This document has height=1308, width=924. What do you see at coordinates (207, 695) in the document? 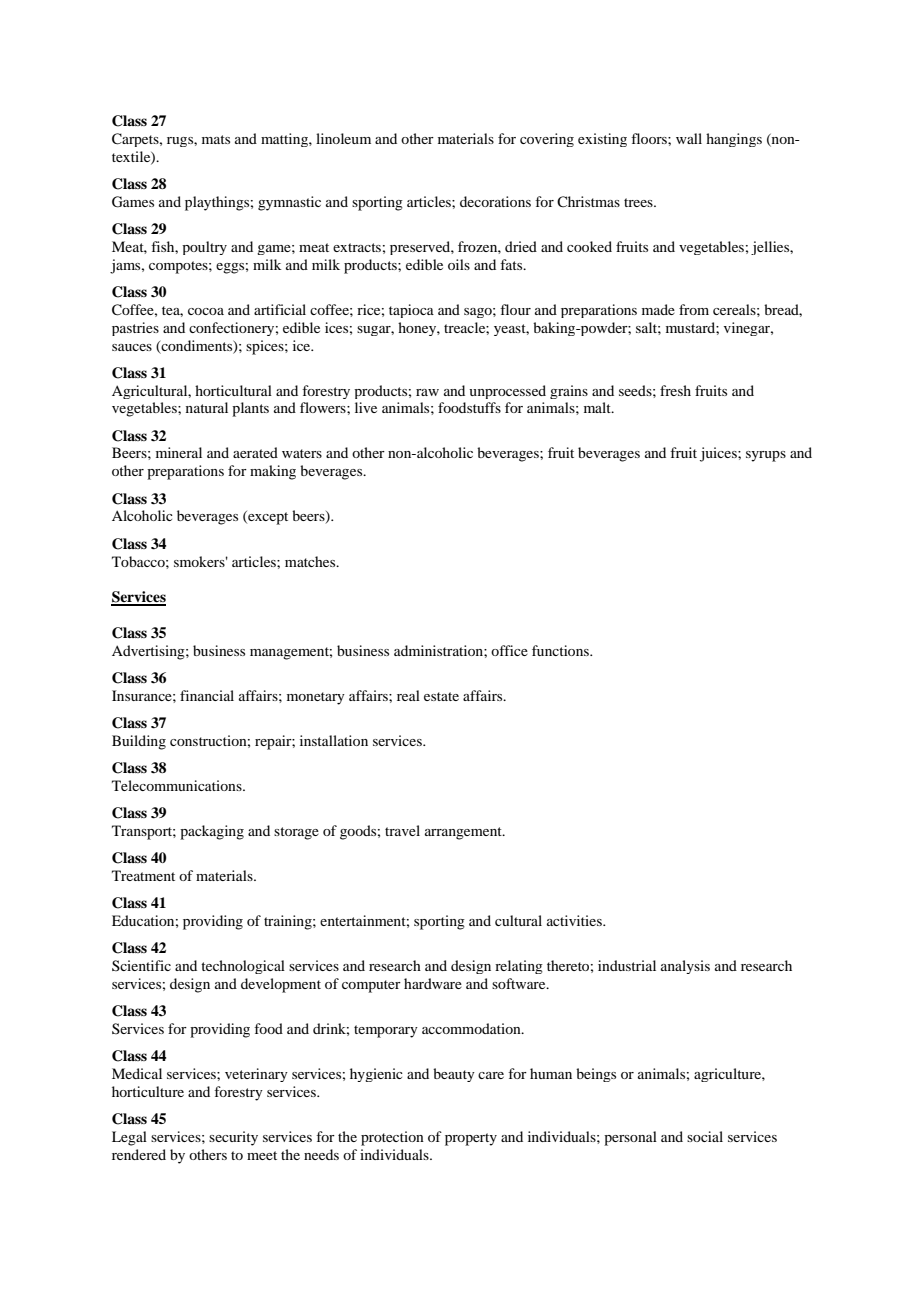
I see `financial` at bounding box center [207, 695].
